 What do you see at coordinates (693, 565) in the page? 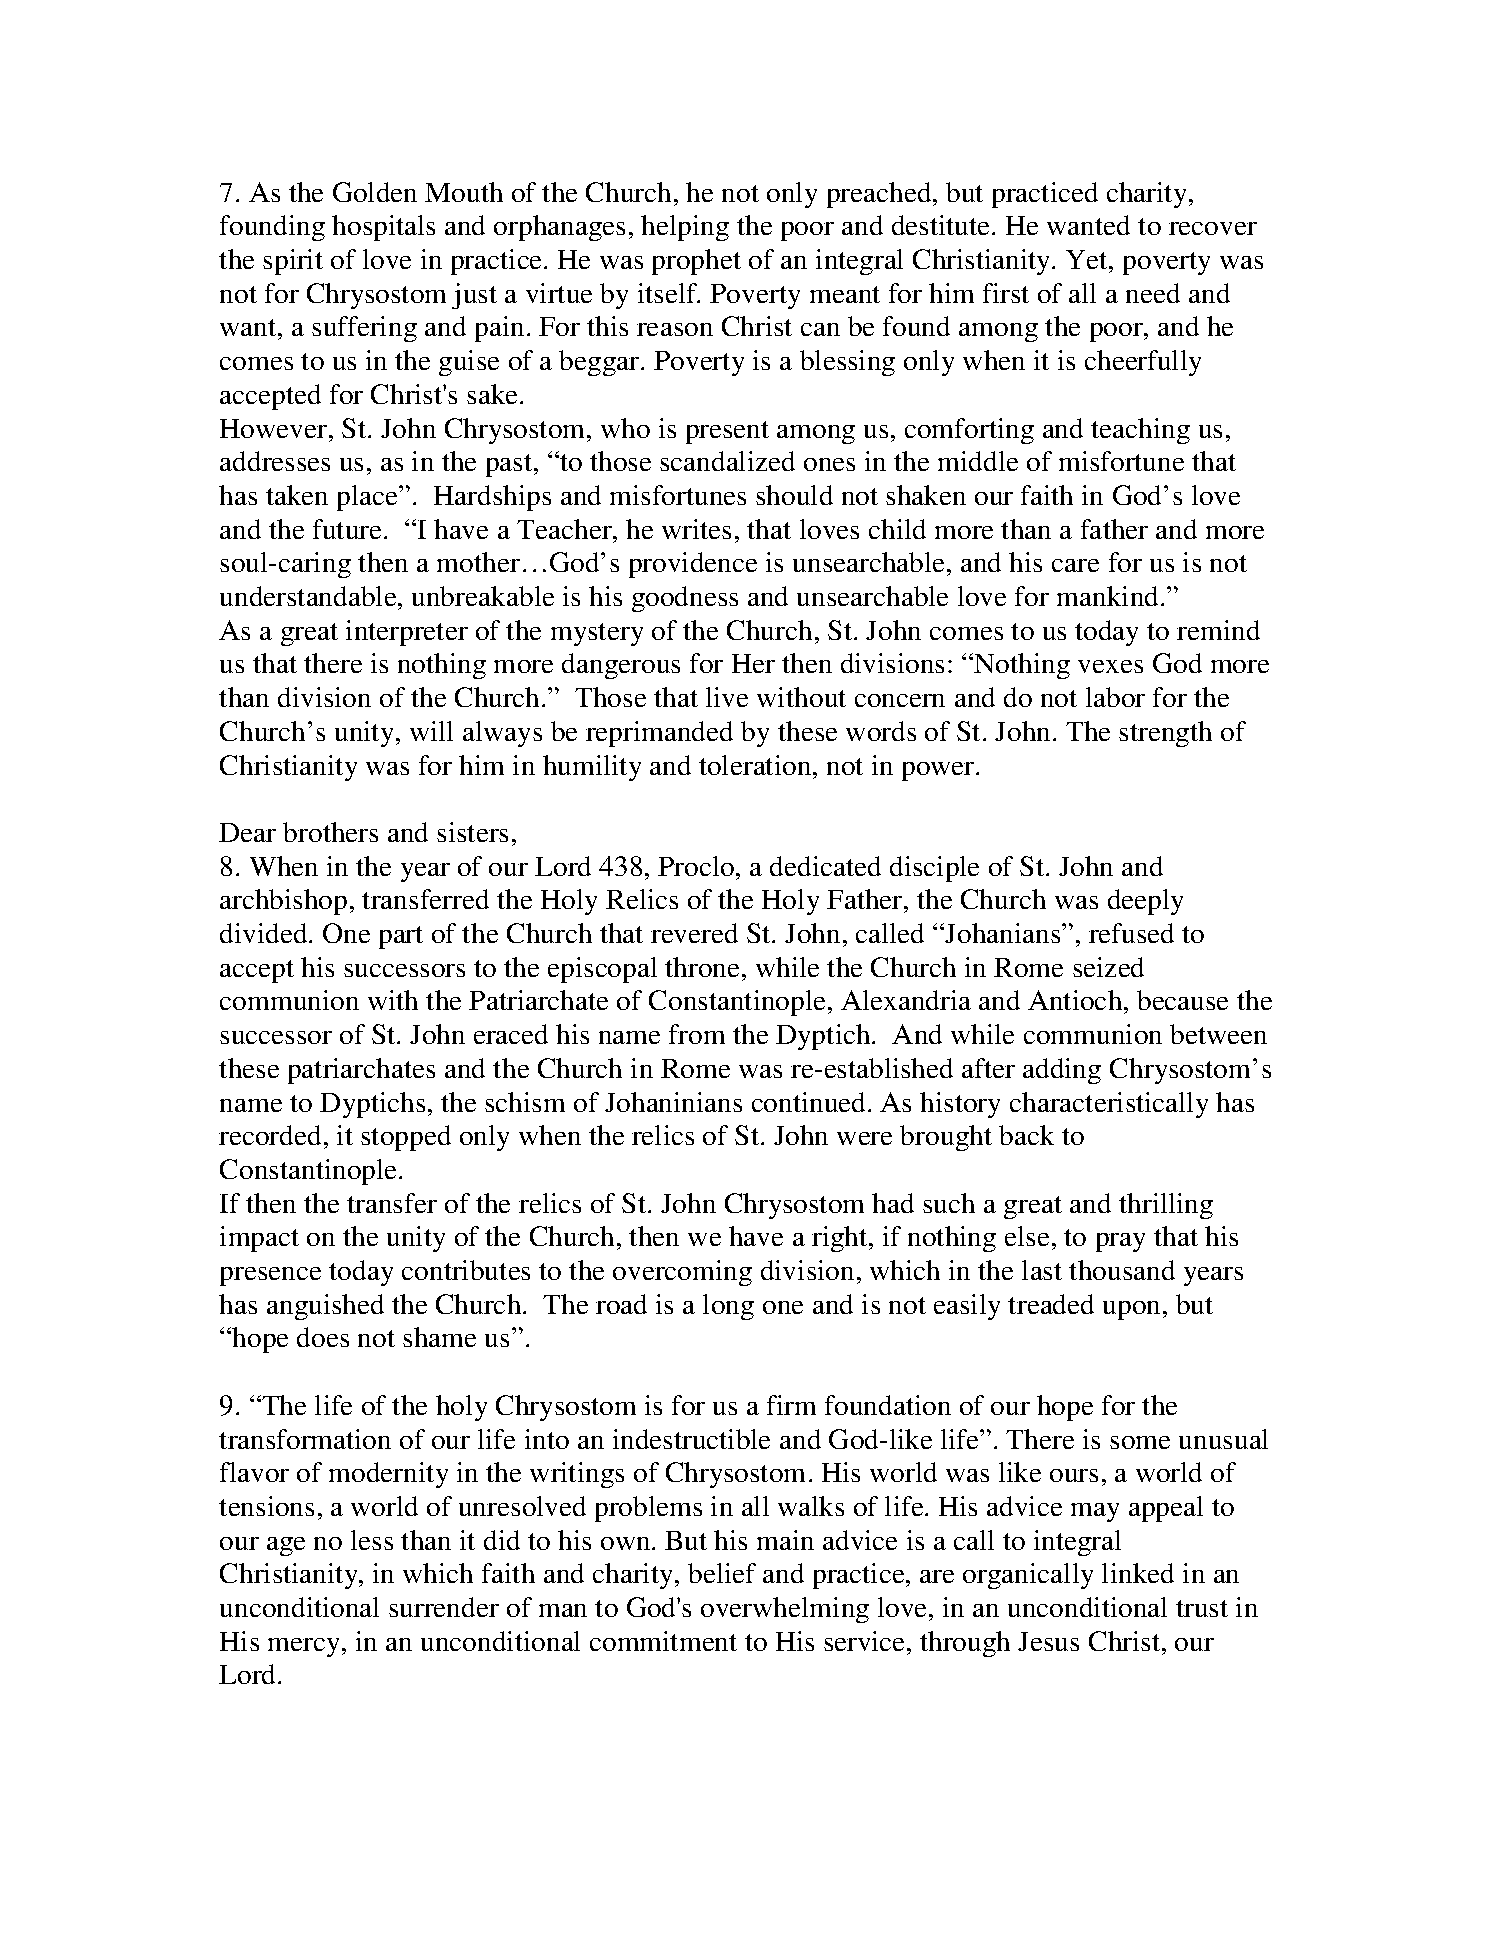
I see `providence` at bounding box center [693, 565].
